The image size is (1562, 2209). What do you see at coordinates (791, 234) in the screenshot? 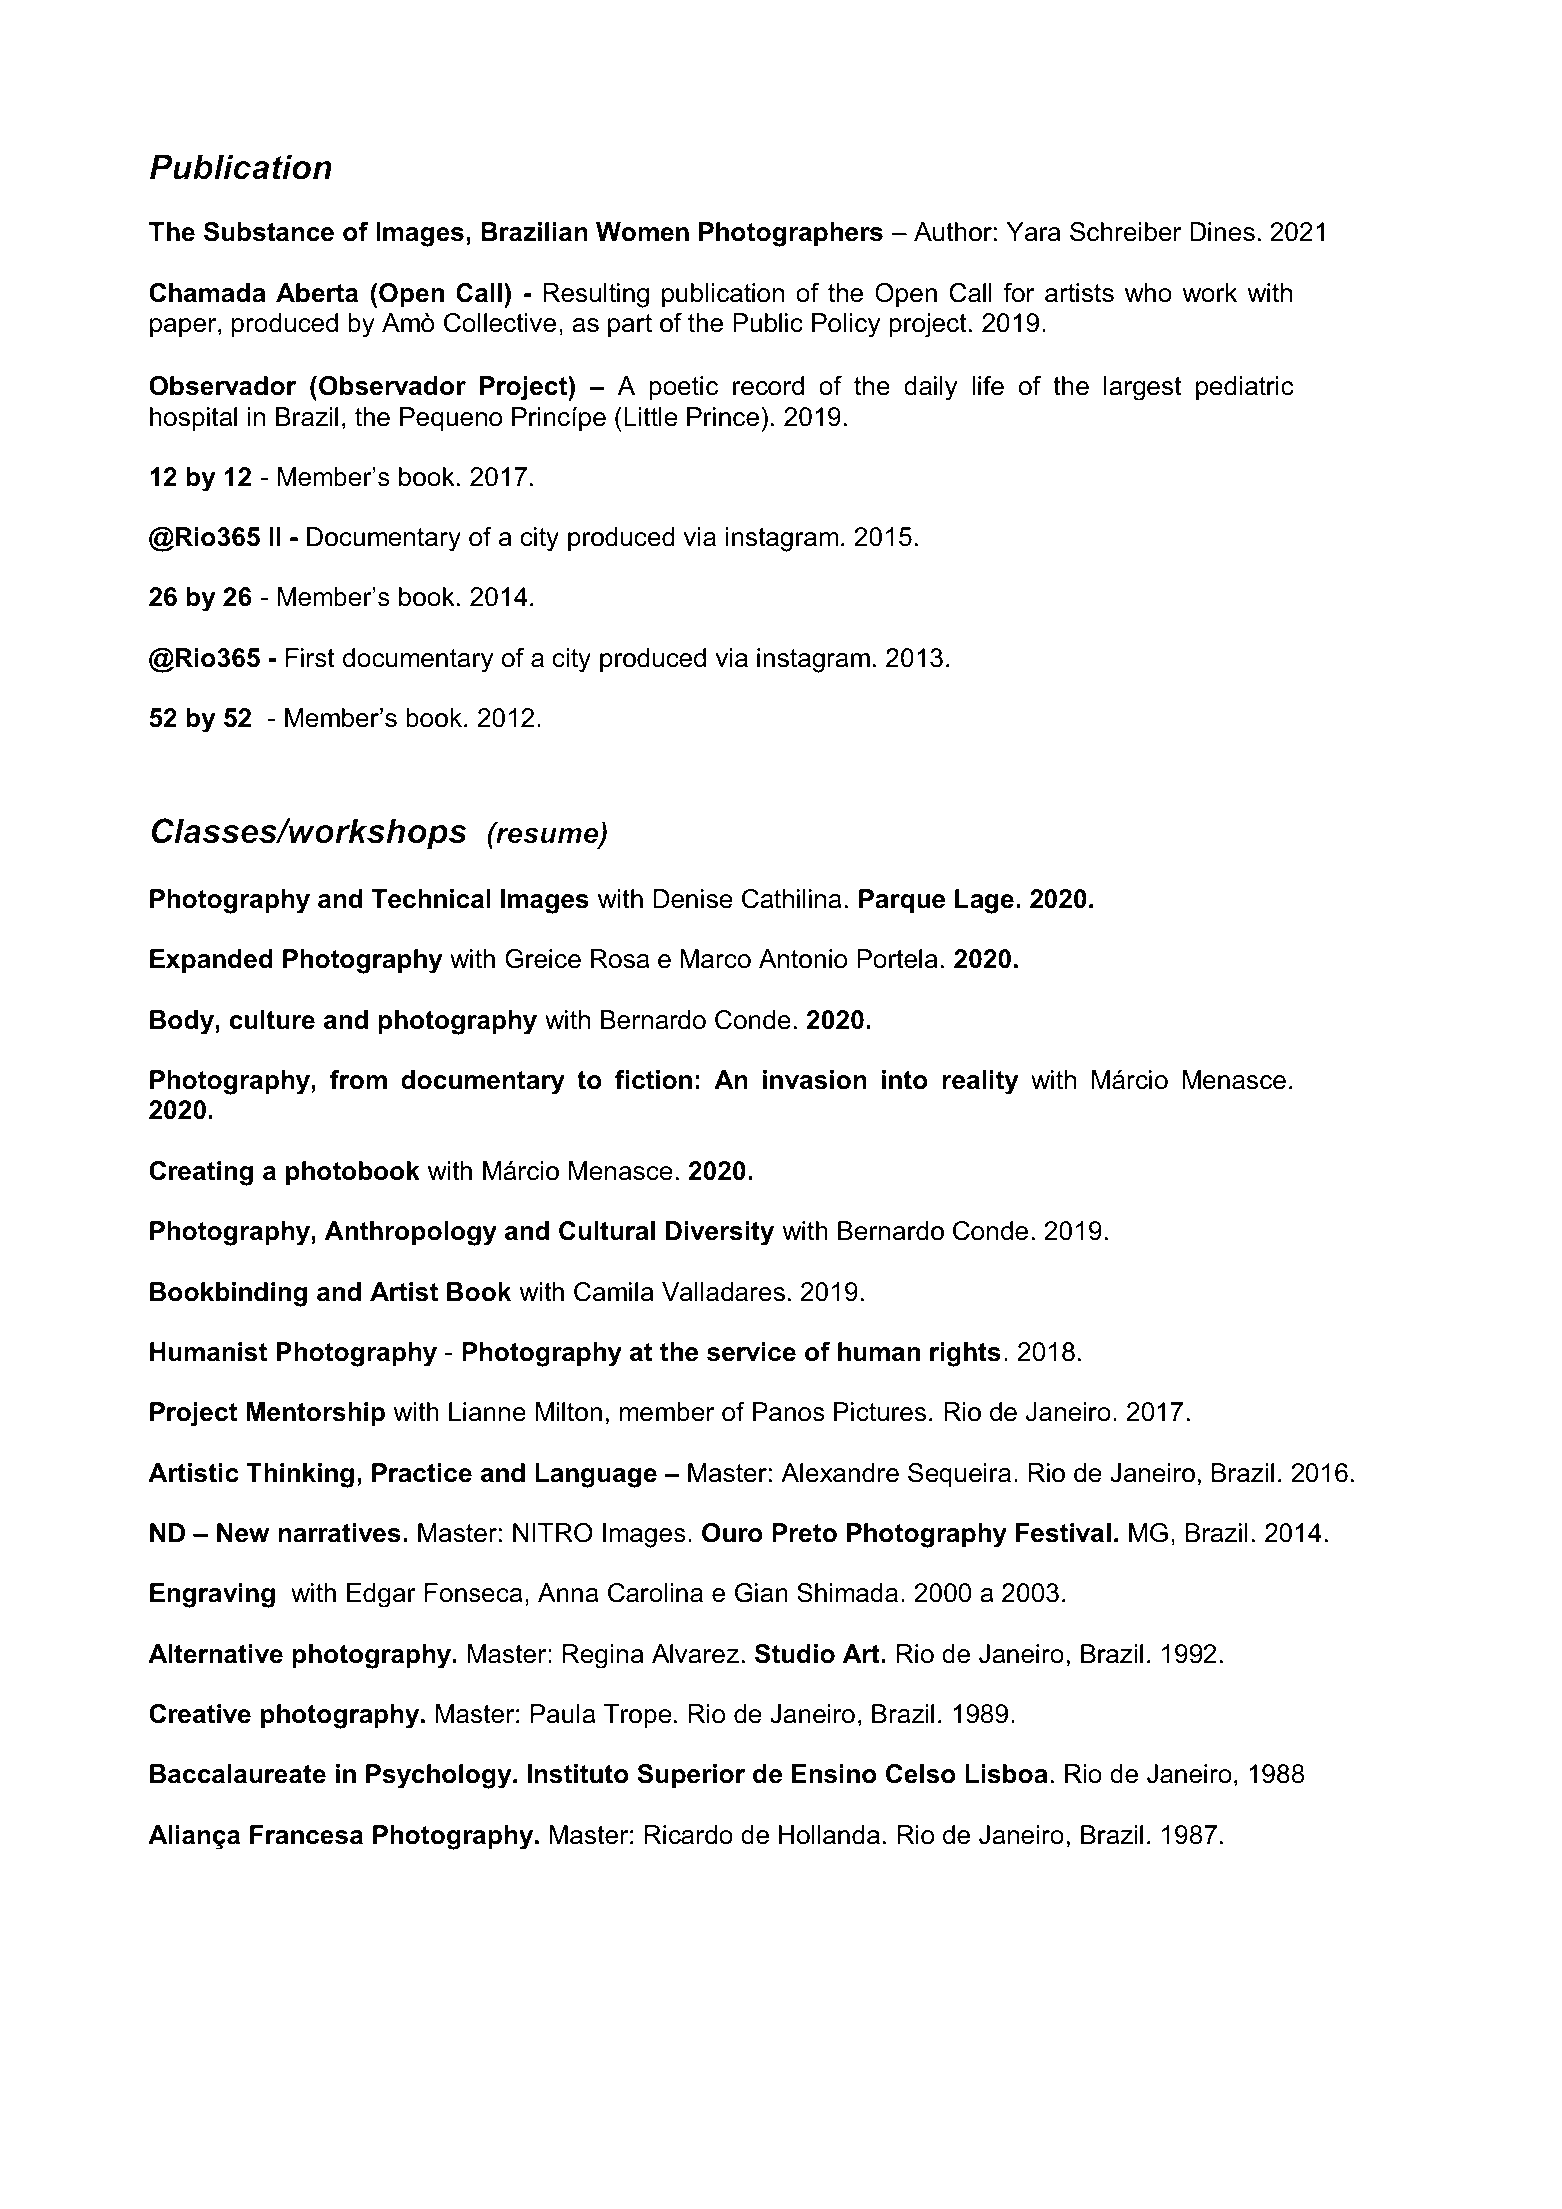
I see `Photographers` at bounding box center [791, 234].
